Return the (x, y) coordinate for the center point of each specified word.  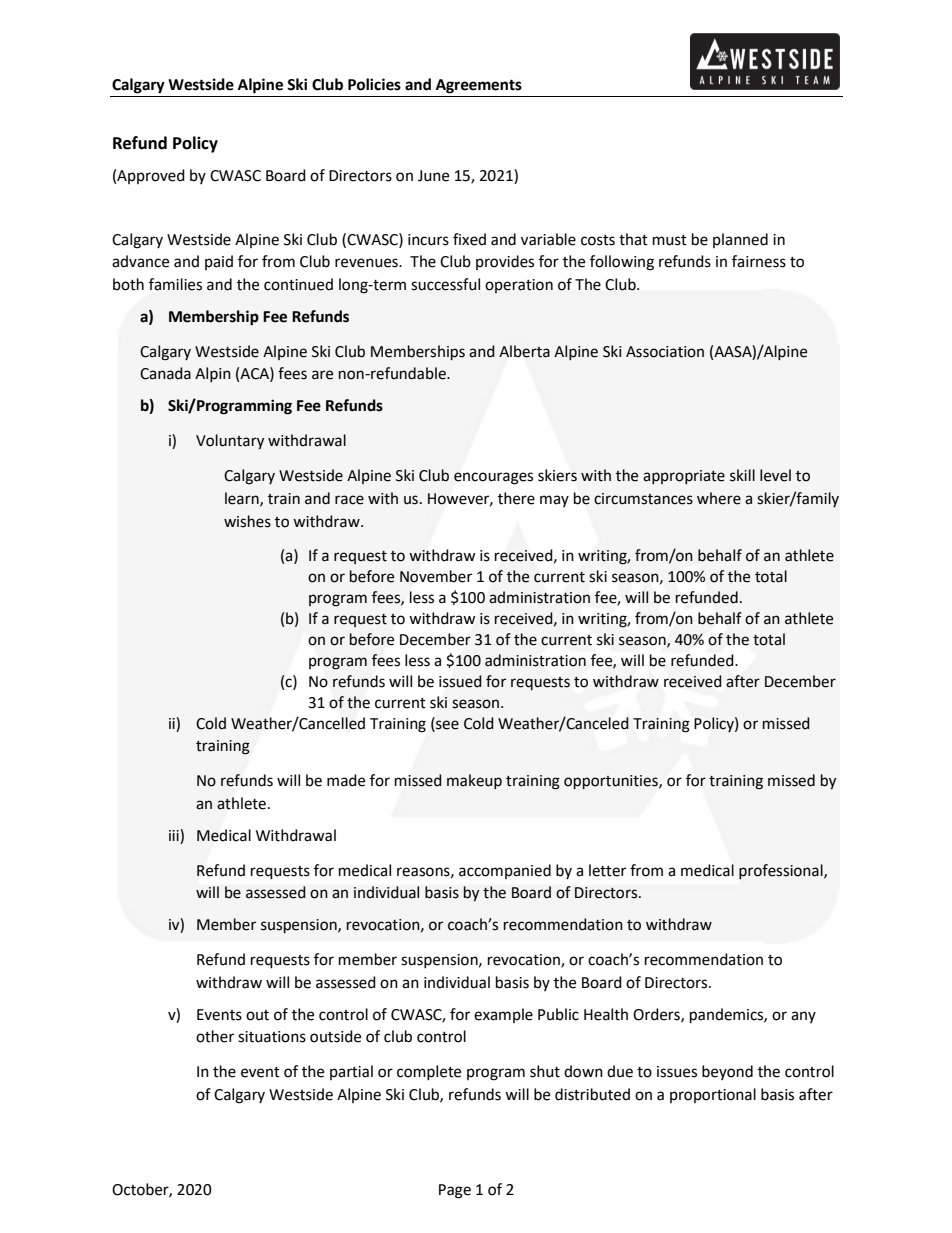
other (215, 1036)
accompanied (505, 871)
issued (460, 681)
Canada (165, 373)
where (719, 498)
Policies (374, 84)
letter (607, 870)
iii (175, 835)
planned (740, 240)
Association (665, 352)
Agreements (479, 86)
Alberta (524, 351)
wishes (247, 521)
